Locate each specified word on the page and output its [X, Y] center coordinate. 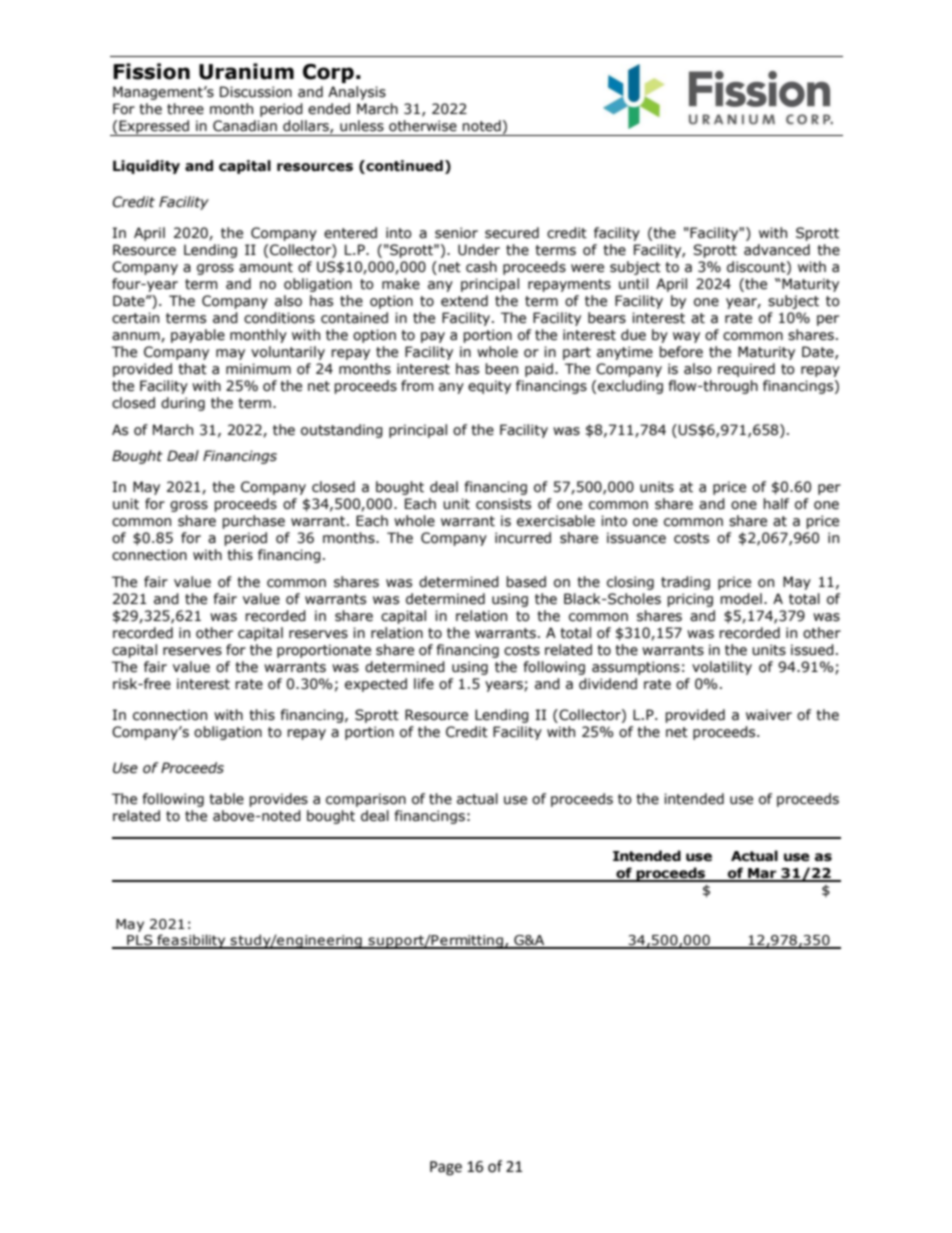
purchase [253, 522]
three [185, 109]
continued [403, 167]
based [526, 582]
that [192, 369]
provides [278, 800]
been [501, 369]
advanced [777, 250]
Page [446, 1168]
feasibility [191, 941]
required [746, 370]
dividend [608, 684]
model [741, 599]
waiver [769, 715]
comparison [366, 800]
